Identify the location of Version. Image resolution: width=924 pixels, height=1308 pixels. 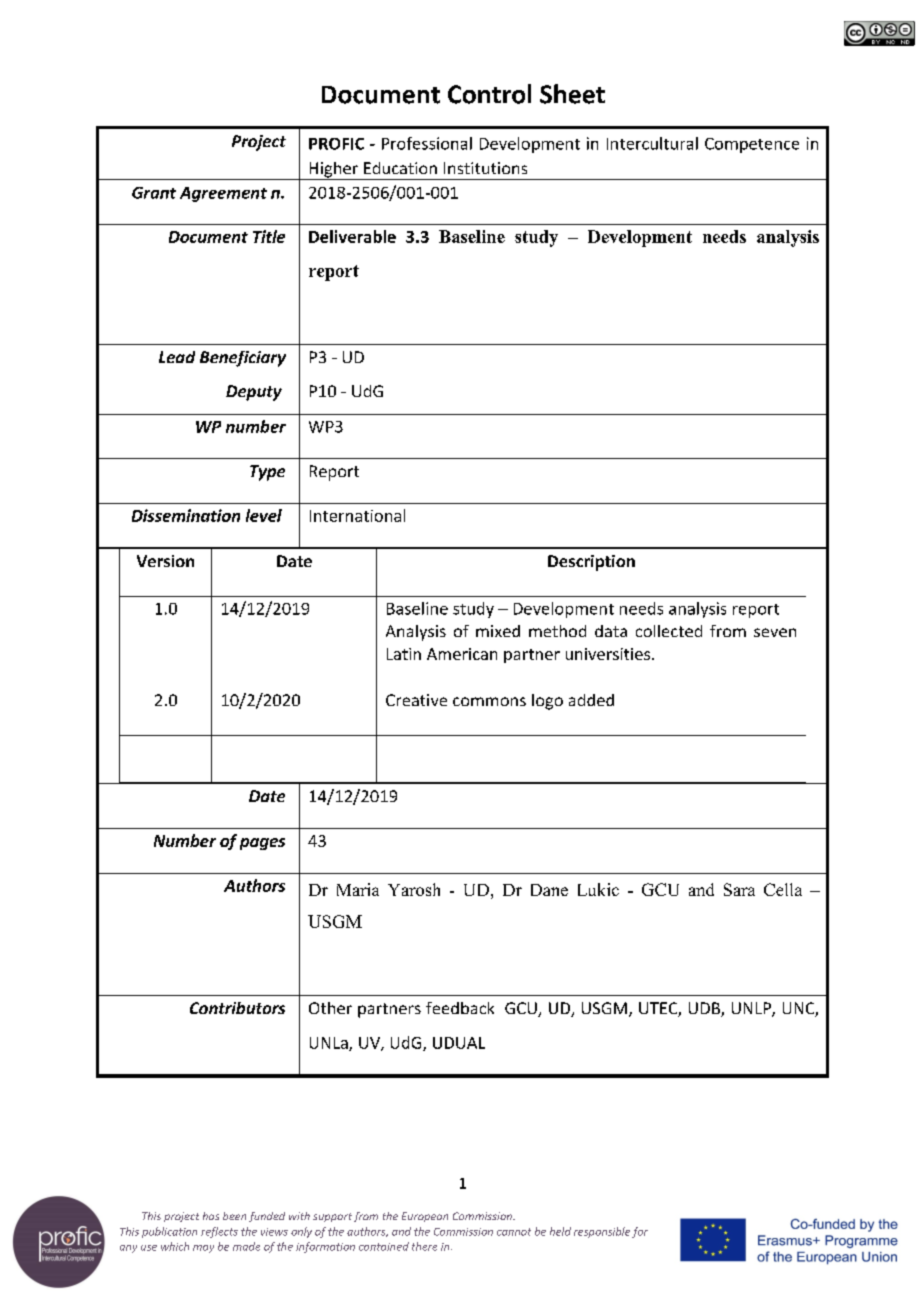
(165, 561).
